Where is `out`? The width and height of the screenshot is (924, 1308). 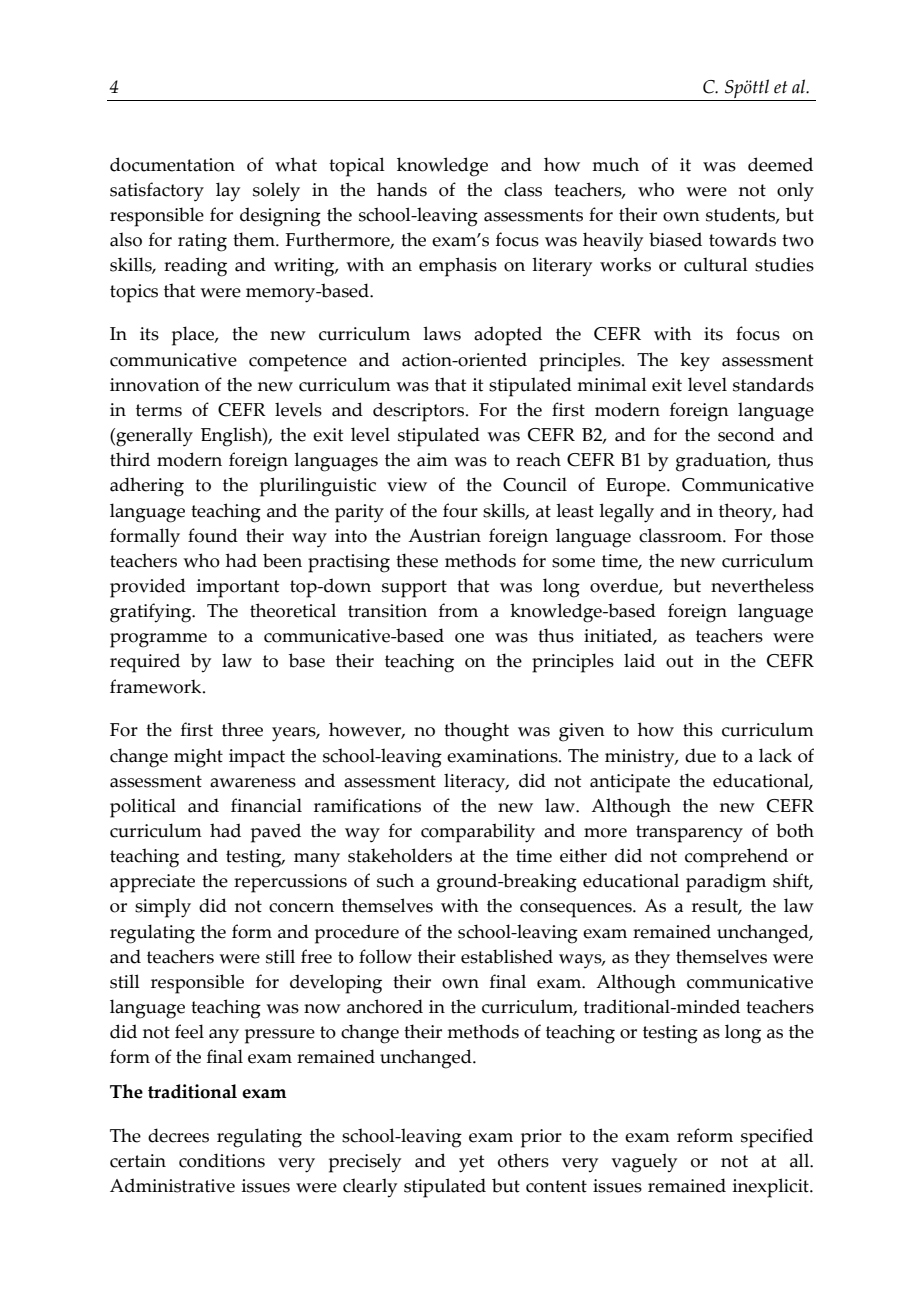
out is located at coordinates (679, 661).
